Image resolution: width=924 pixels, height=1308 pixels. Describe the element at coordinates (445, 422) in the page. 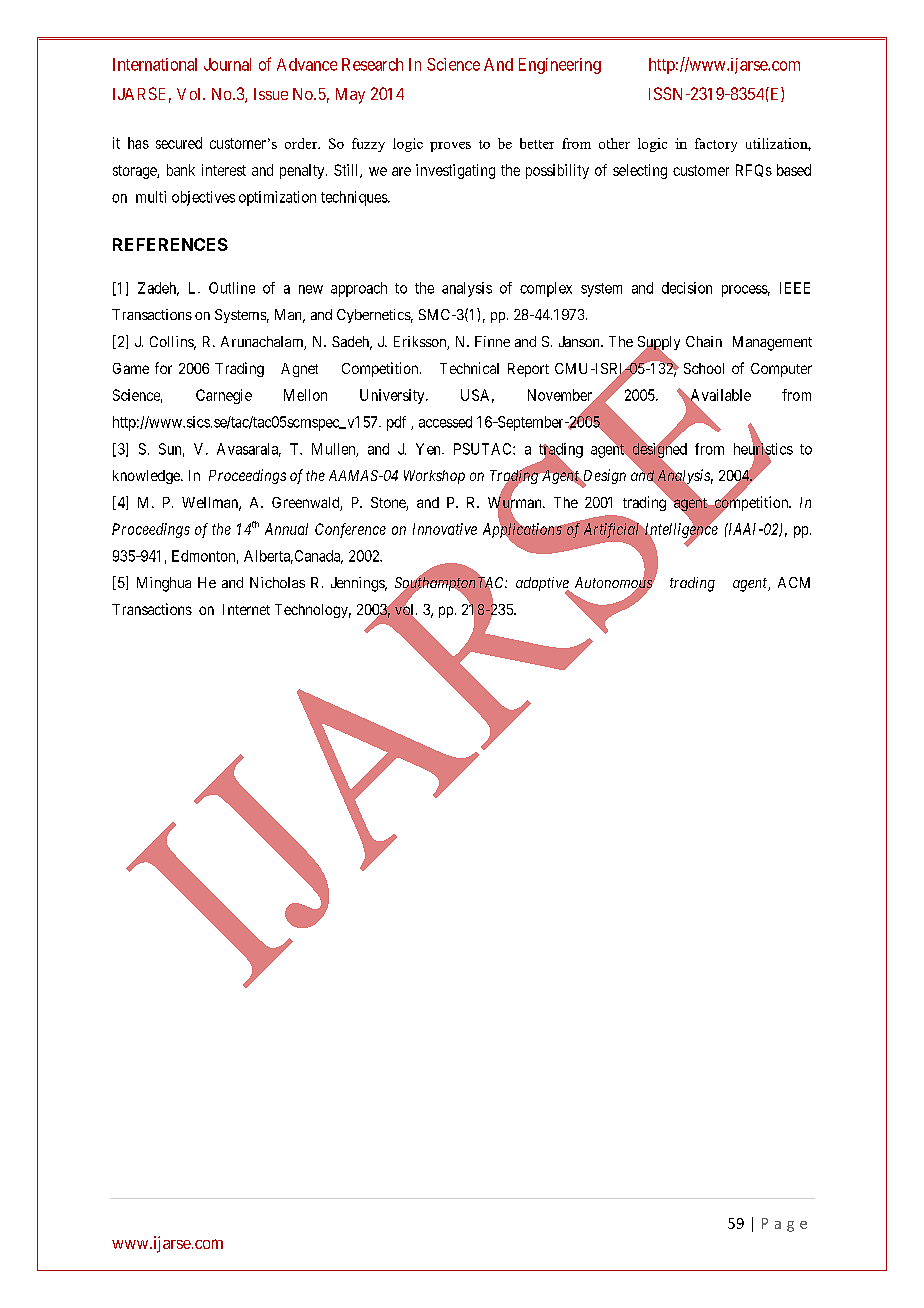

I see `accessed` at that location.
